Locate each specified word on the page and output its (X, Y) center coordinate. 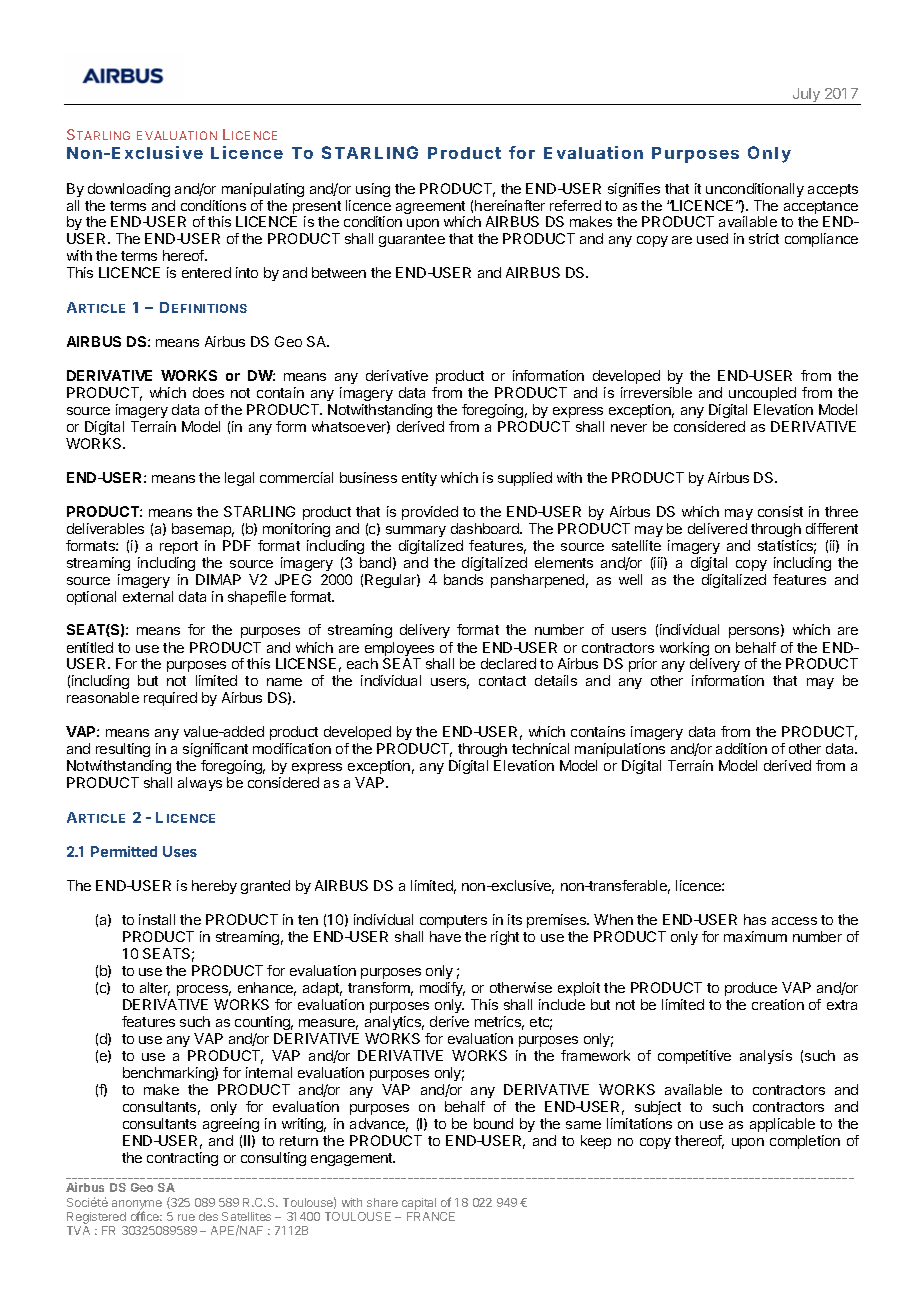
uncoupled (762, 394)
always (200, 784)
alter (155, 989)
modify (442, 989)
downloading (129, 190)
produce (751, 989)
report (179, 547)
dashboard (486, 528)
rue (186, 1217)
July (806, 96)
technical (540, 748)
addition (741, 748)
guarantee (412, 240)
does (208, 392)
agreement (430, 209)
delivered (717, 528)
